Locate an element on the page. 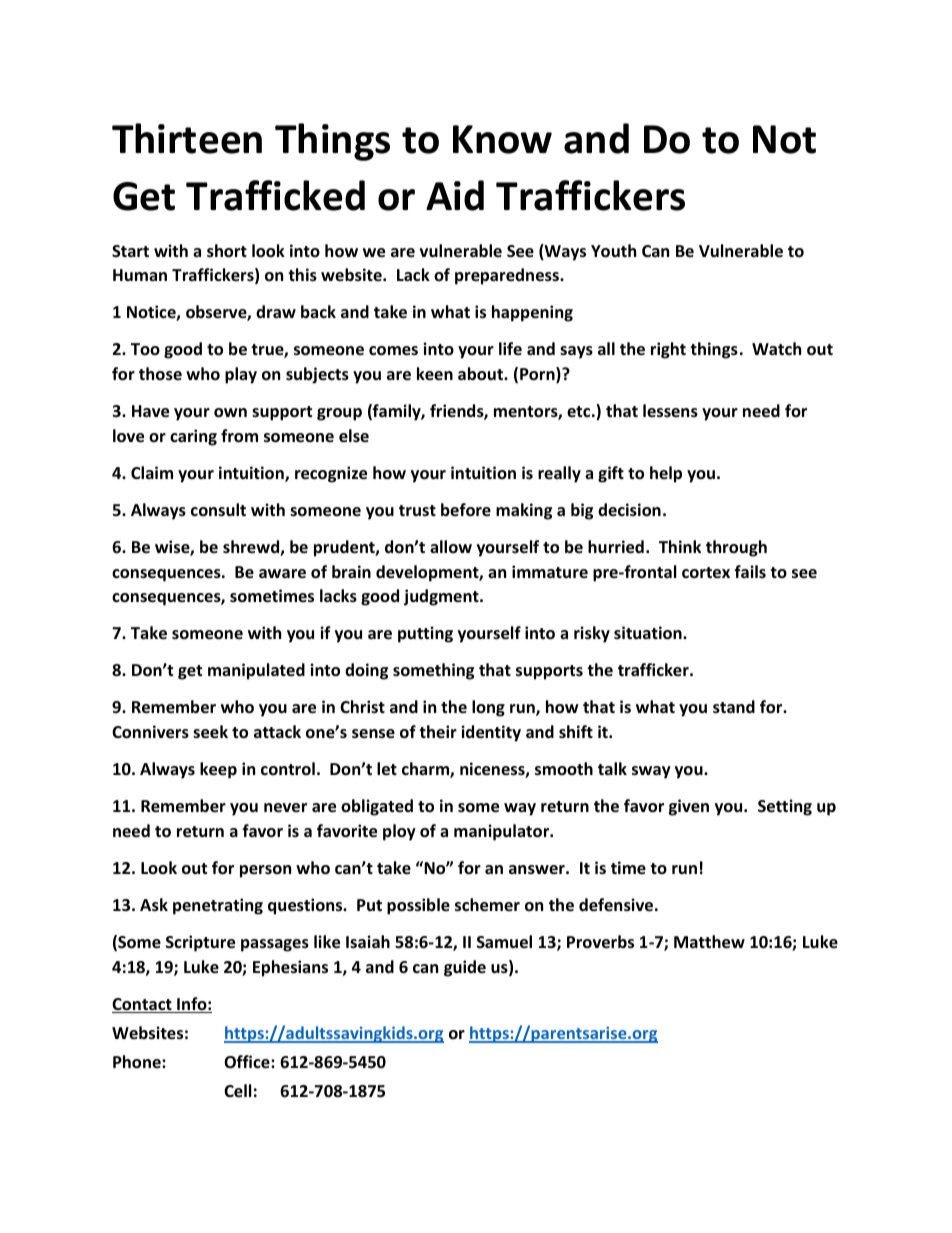  sway is located at coordinates (651, 772).
